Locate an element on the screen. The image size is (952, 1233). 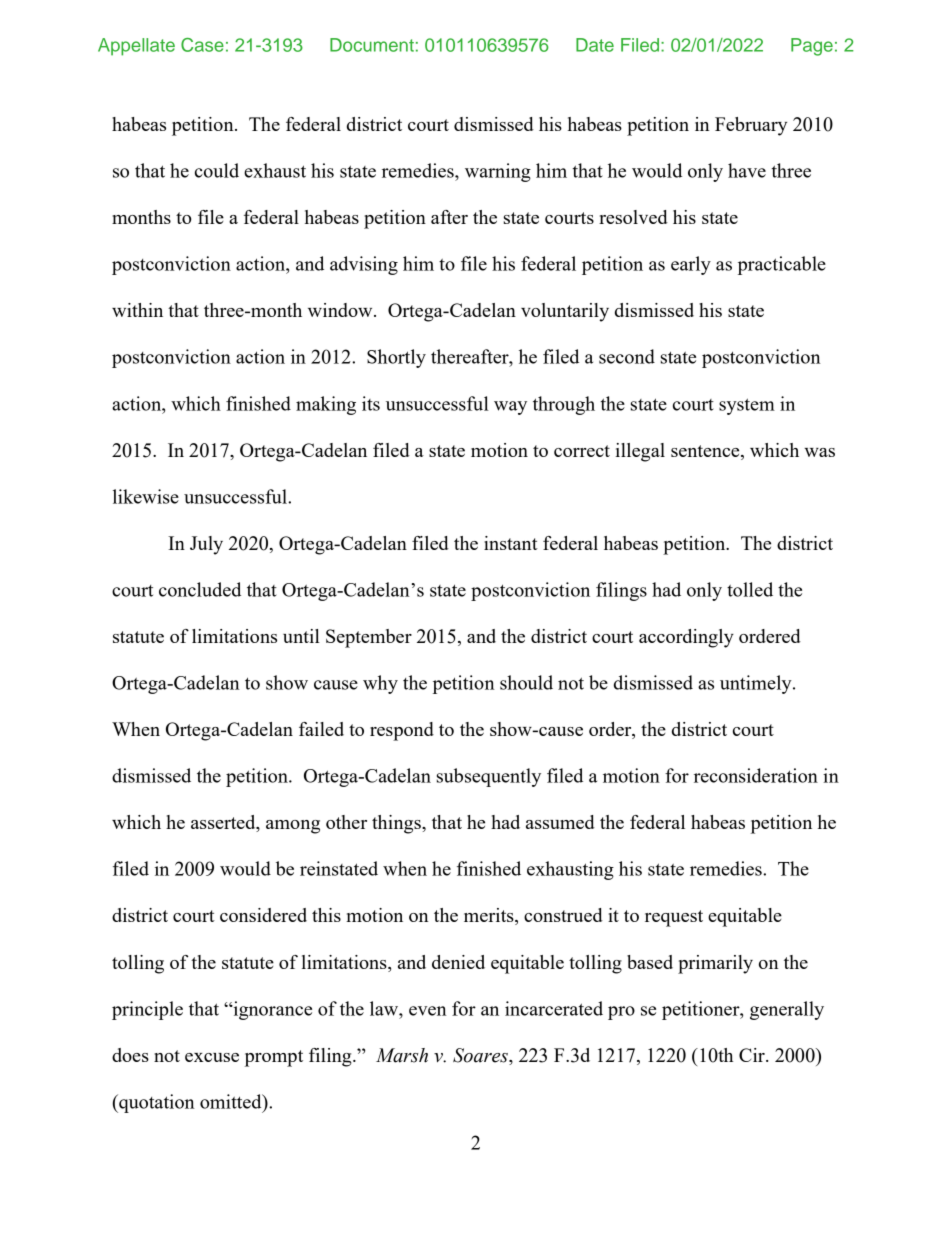
February is located at coordinates (751, 126).
